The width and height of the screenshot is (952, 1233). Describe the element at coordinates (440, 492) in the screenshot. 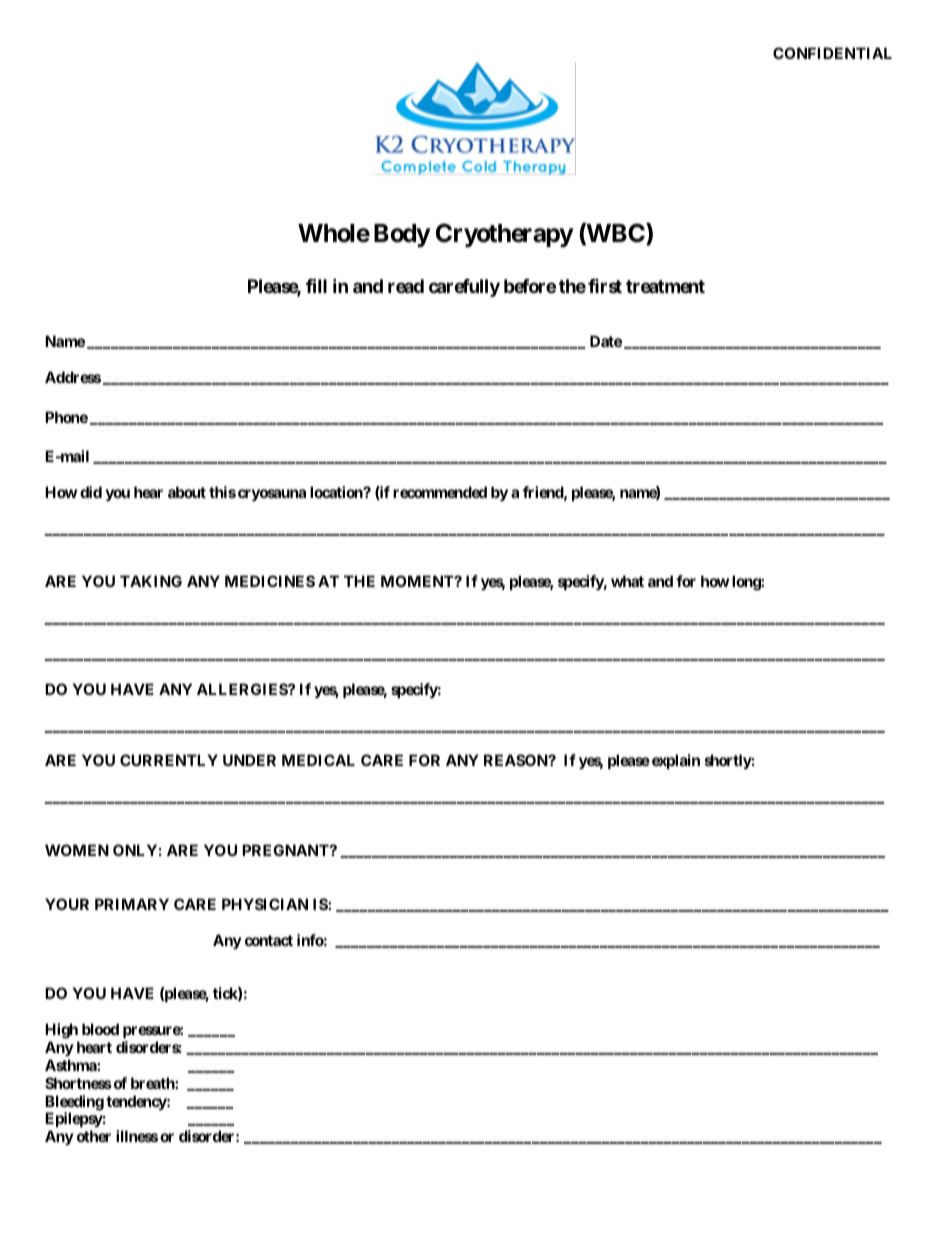

I see `recommended` at that location.
